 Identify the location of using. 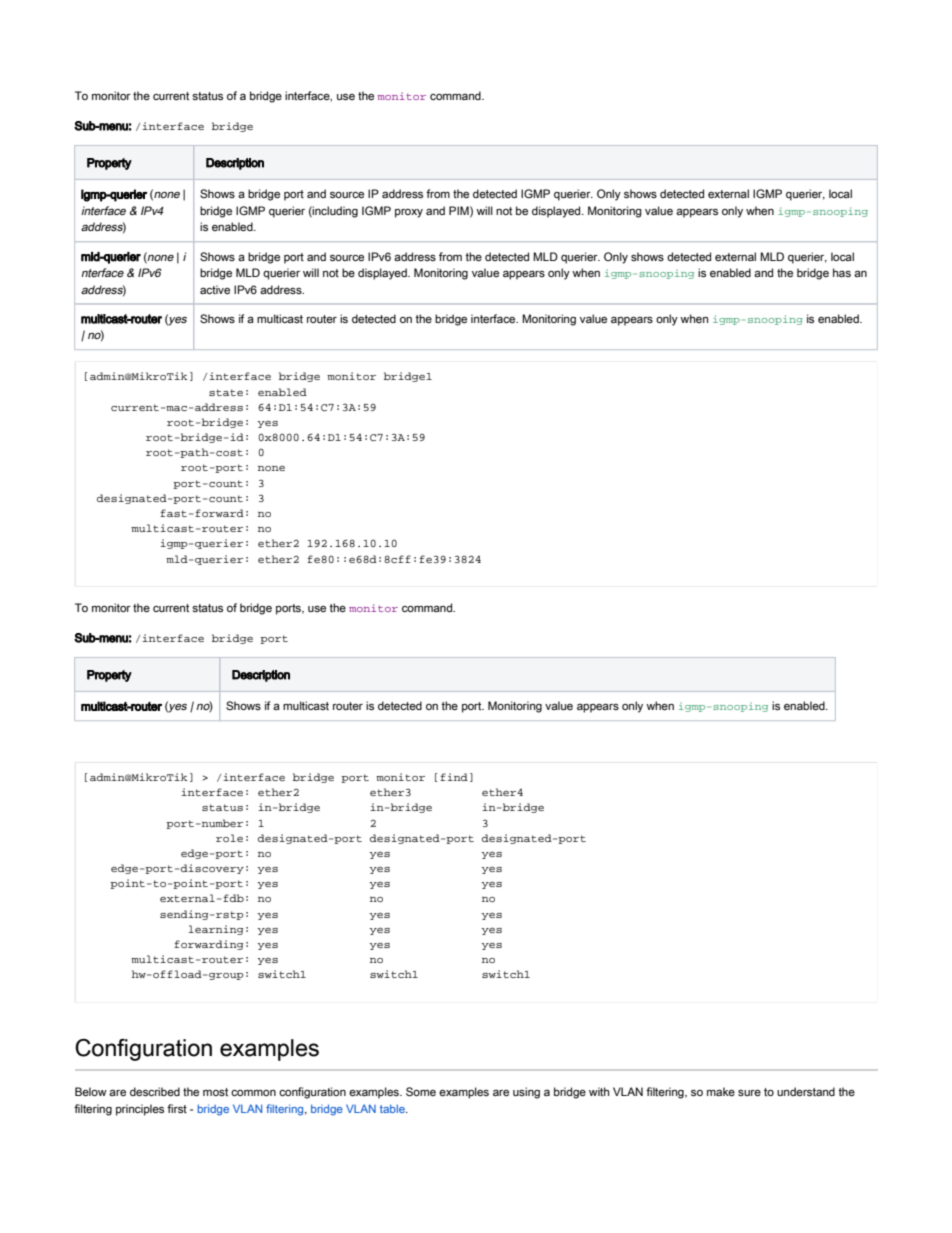
(526, 1093).
